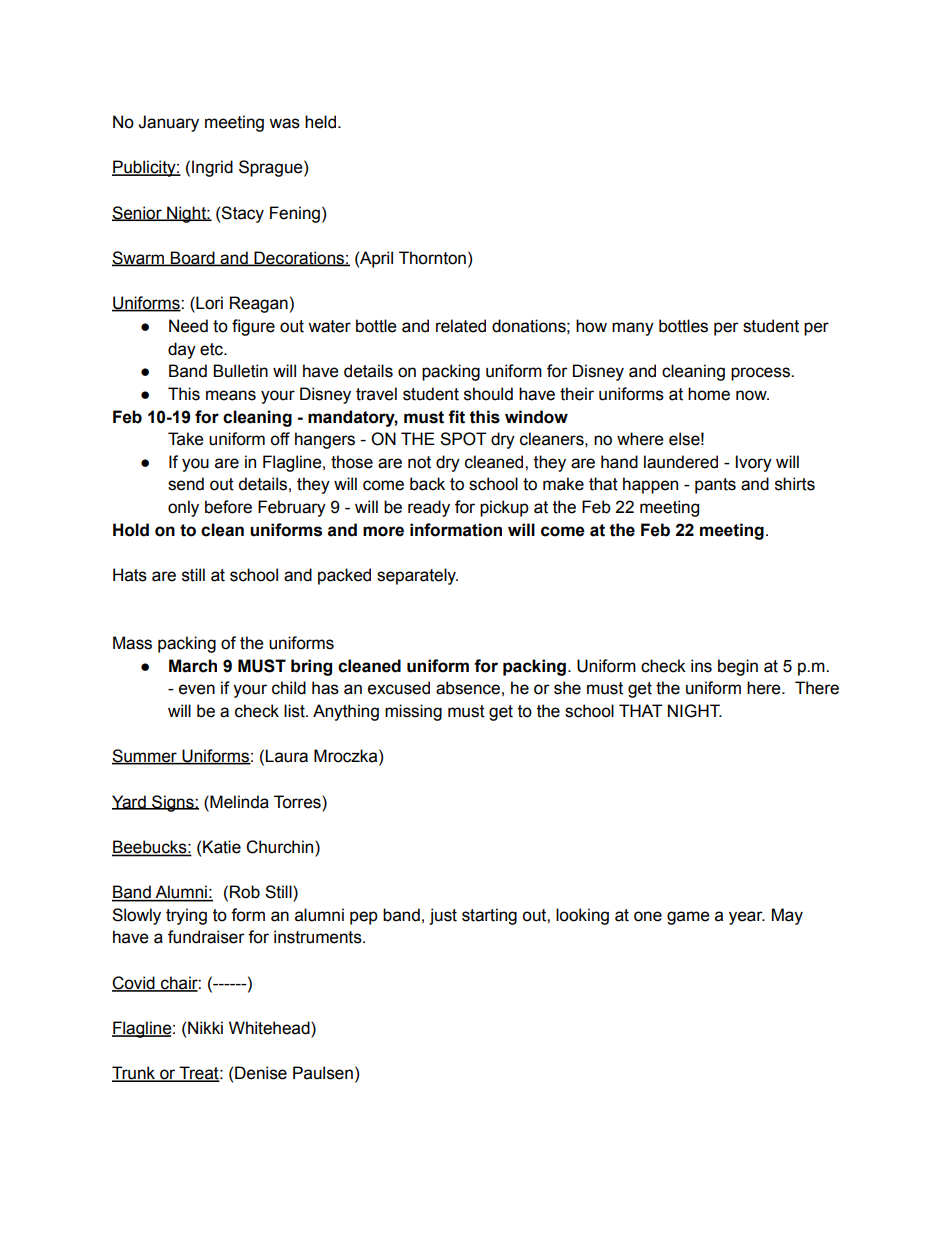 The height and width of the image is (1233, 952). Describe the element at coordinates (738, 667) in the image. I see `begin` at that location.
